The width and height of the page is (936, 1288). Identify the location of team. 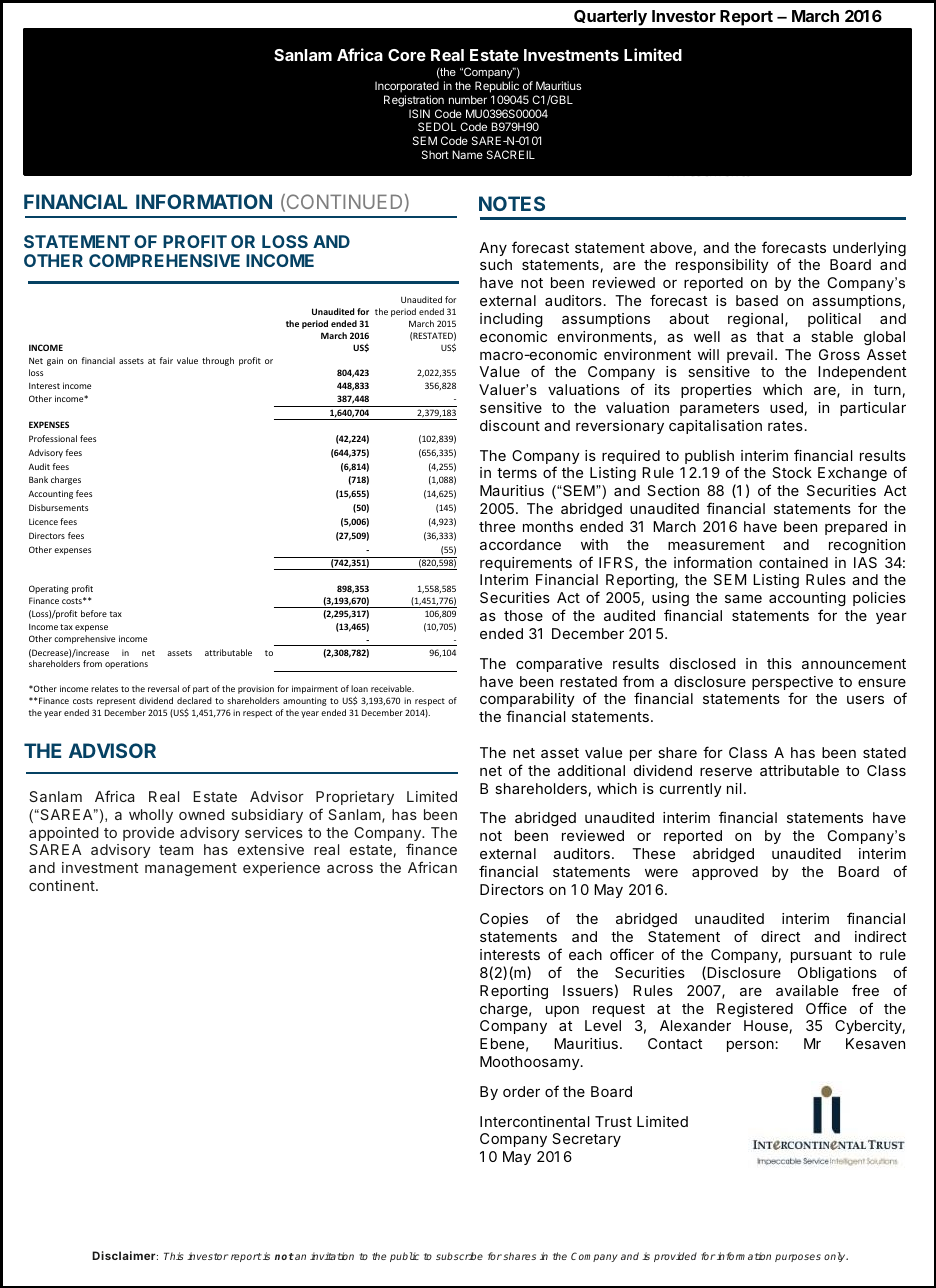
(176, 850).
